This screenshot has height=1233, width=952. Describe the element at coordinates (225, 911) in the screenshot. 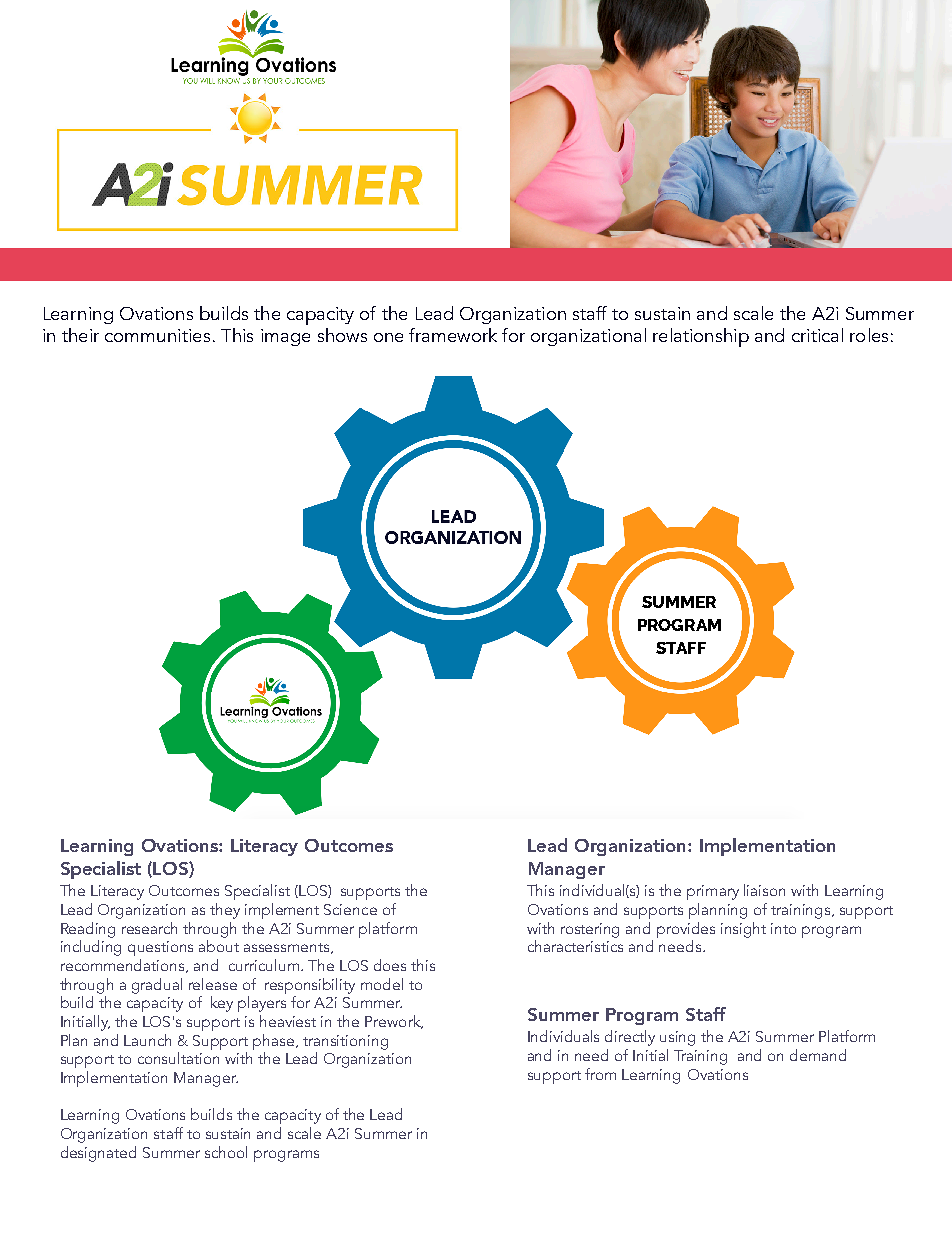

I see `they` at that location.
